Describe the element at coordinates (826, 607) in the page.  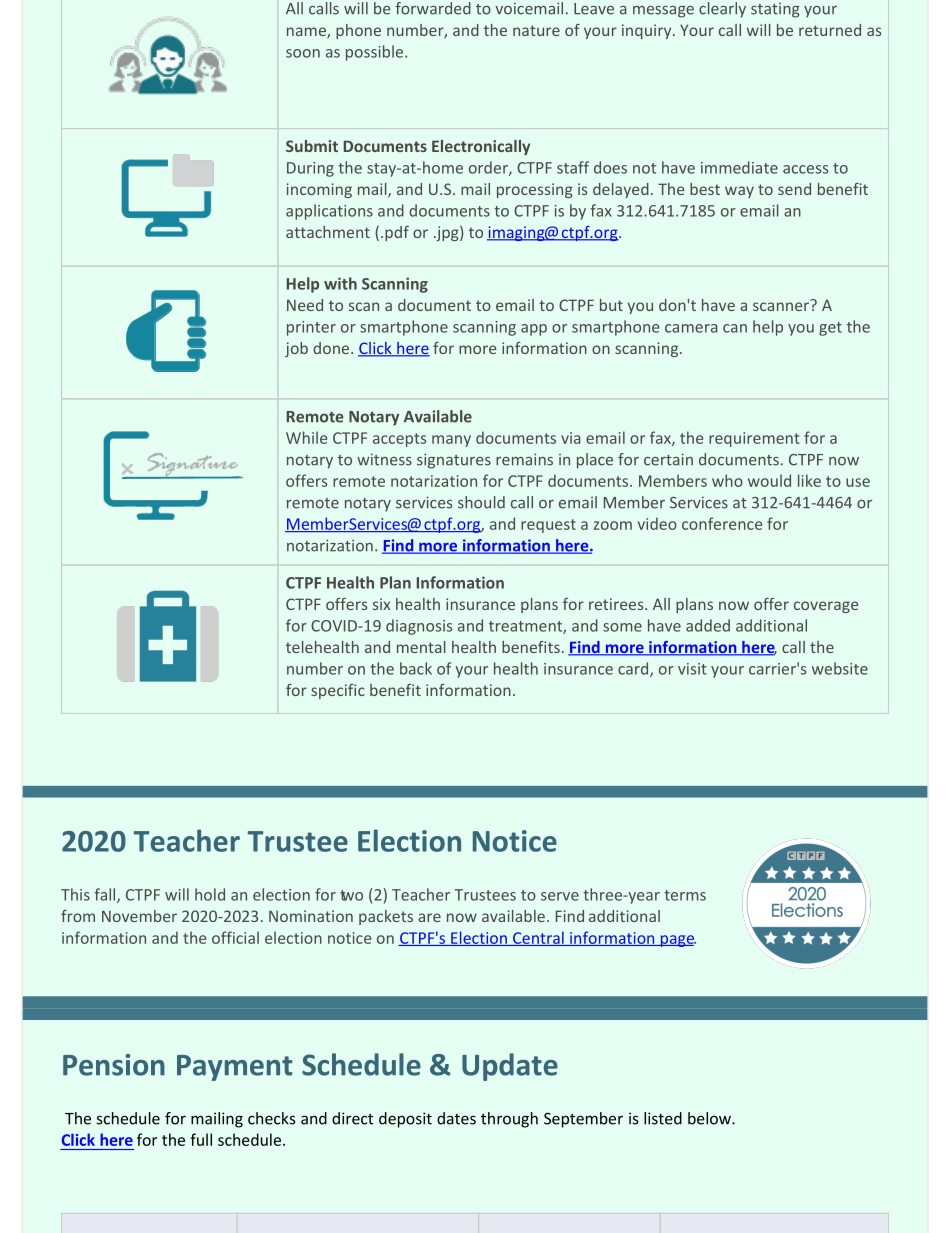
I see `coverage` at that location.
